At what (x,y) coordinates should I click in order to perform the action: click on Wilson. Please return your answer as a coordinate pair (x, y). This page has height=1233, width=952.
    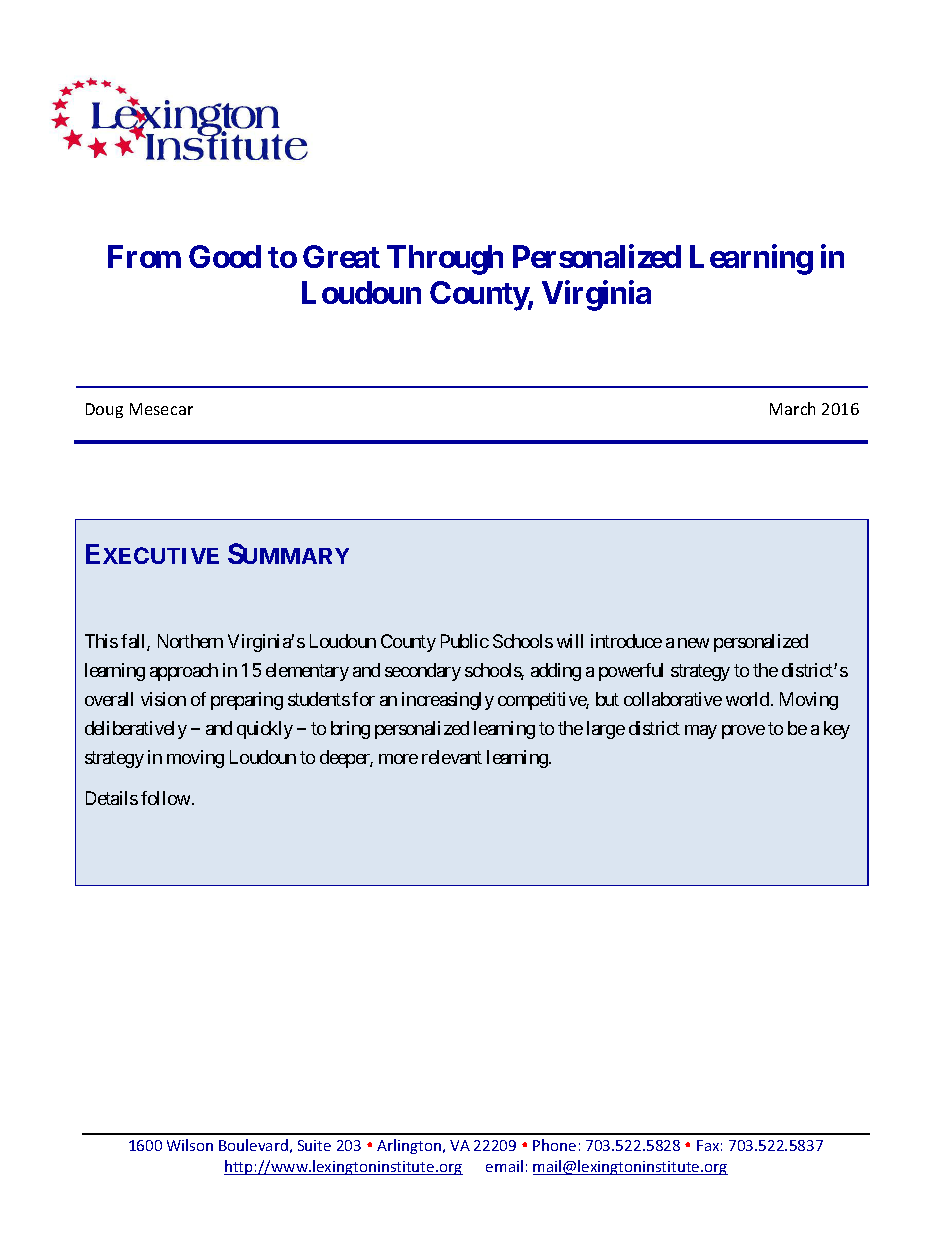
    Looking at the image, I should click on (190, 1145).
